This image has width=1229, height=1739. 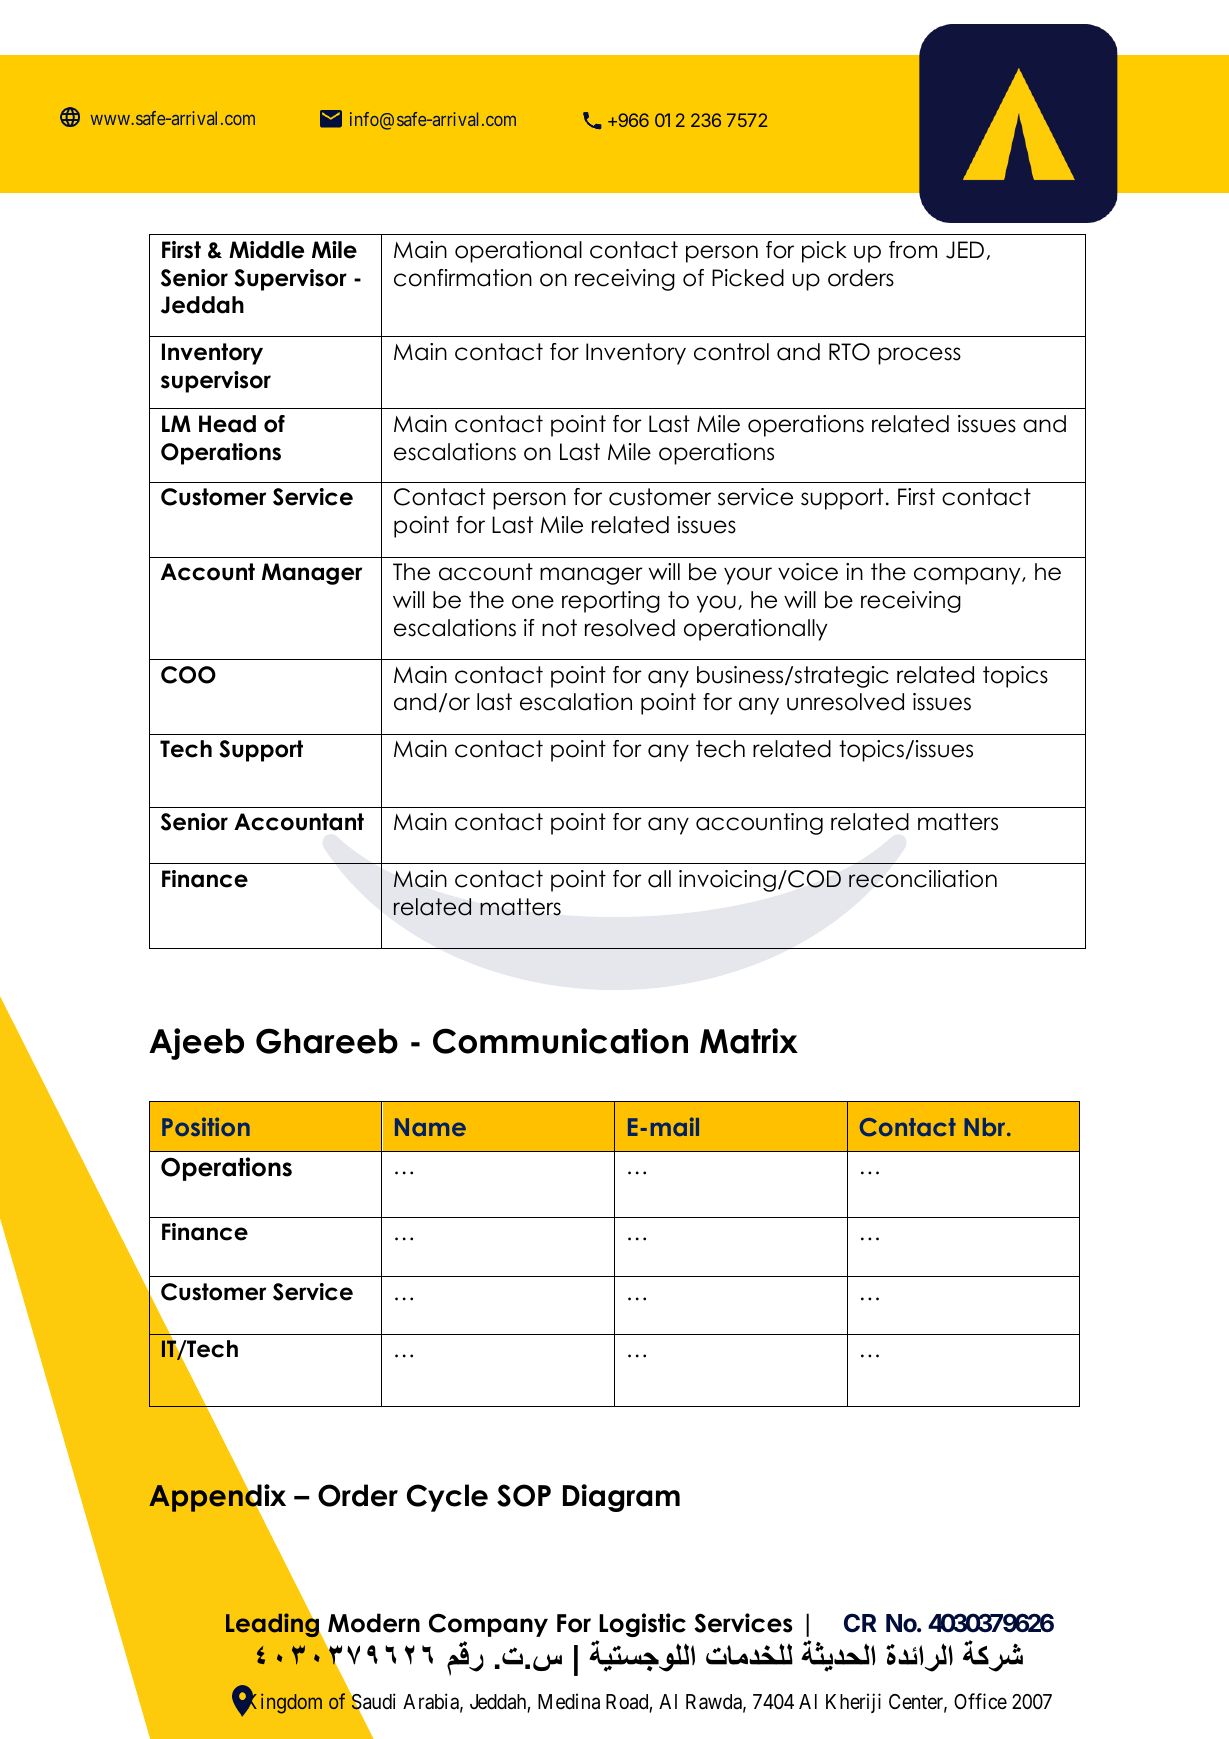 I want to click on COO, so click(x=188, y=675).
